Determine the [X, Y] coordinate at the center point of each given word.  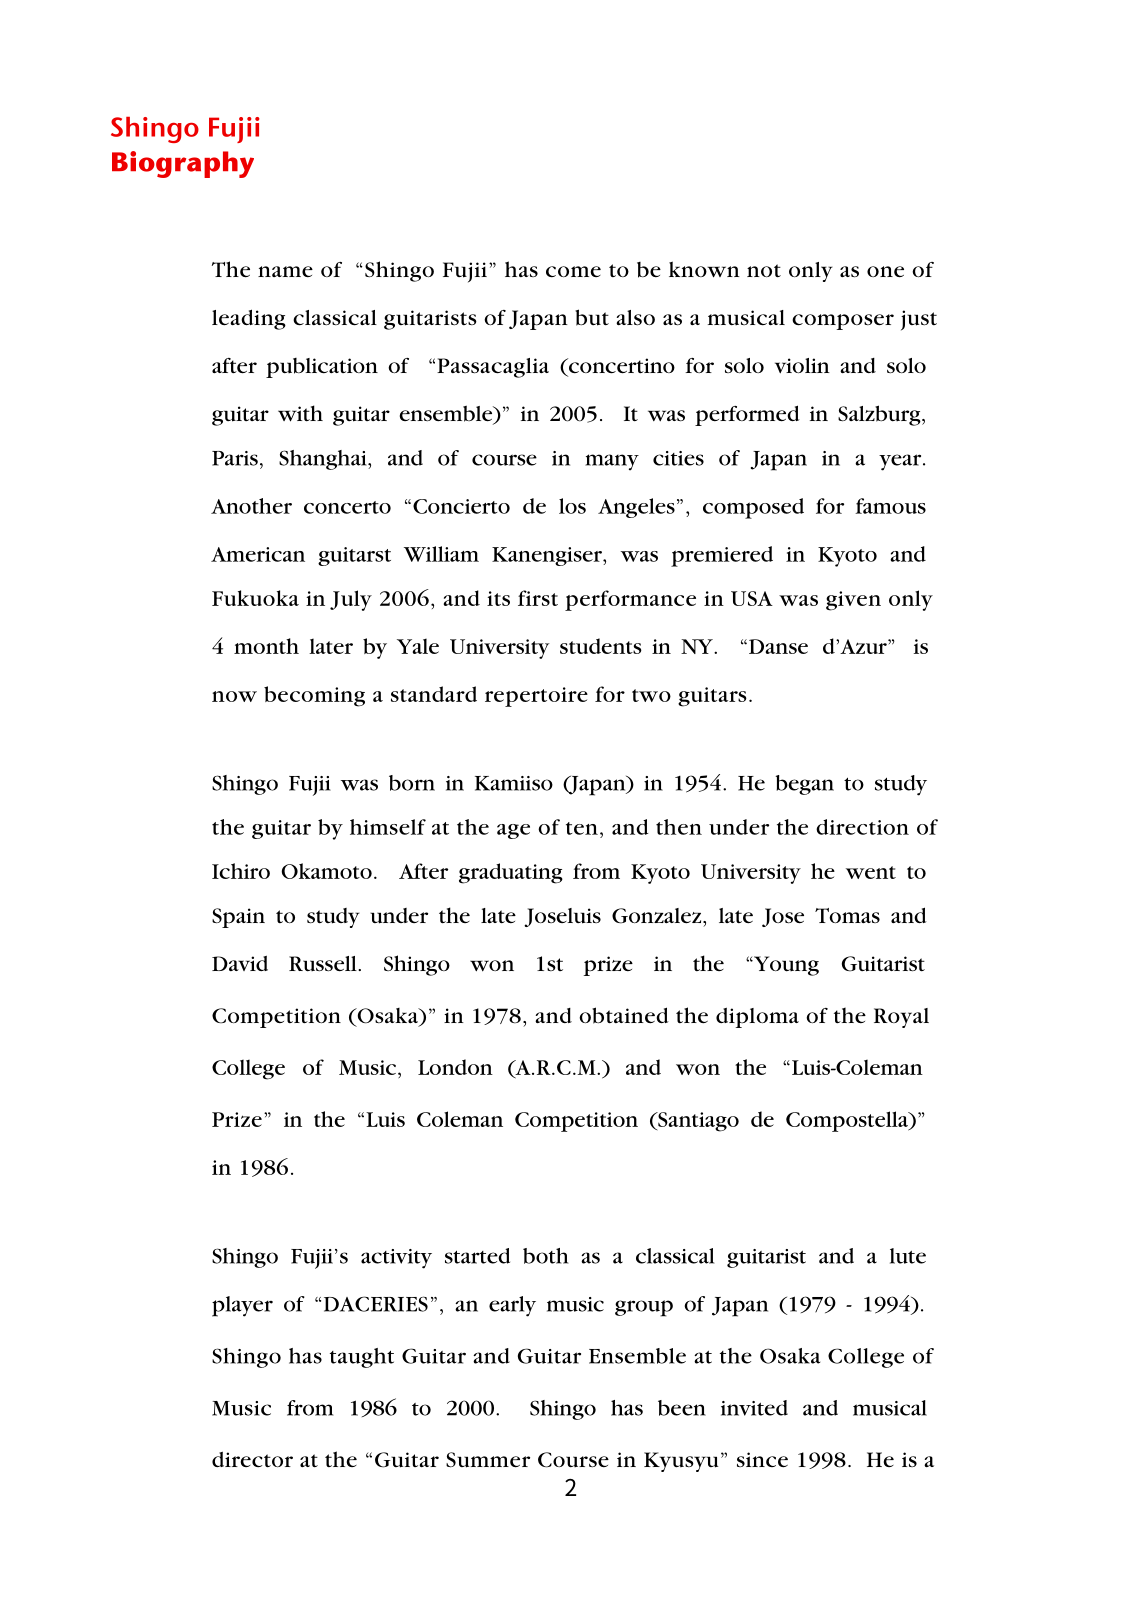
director [252, 1459]
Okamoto [326, 871]
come [573, 271]
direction [862, 827]
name [285, 271]
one [885, 272]
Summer [488, 1460]
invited [754, 1408]
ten [582, 828]
